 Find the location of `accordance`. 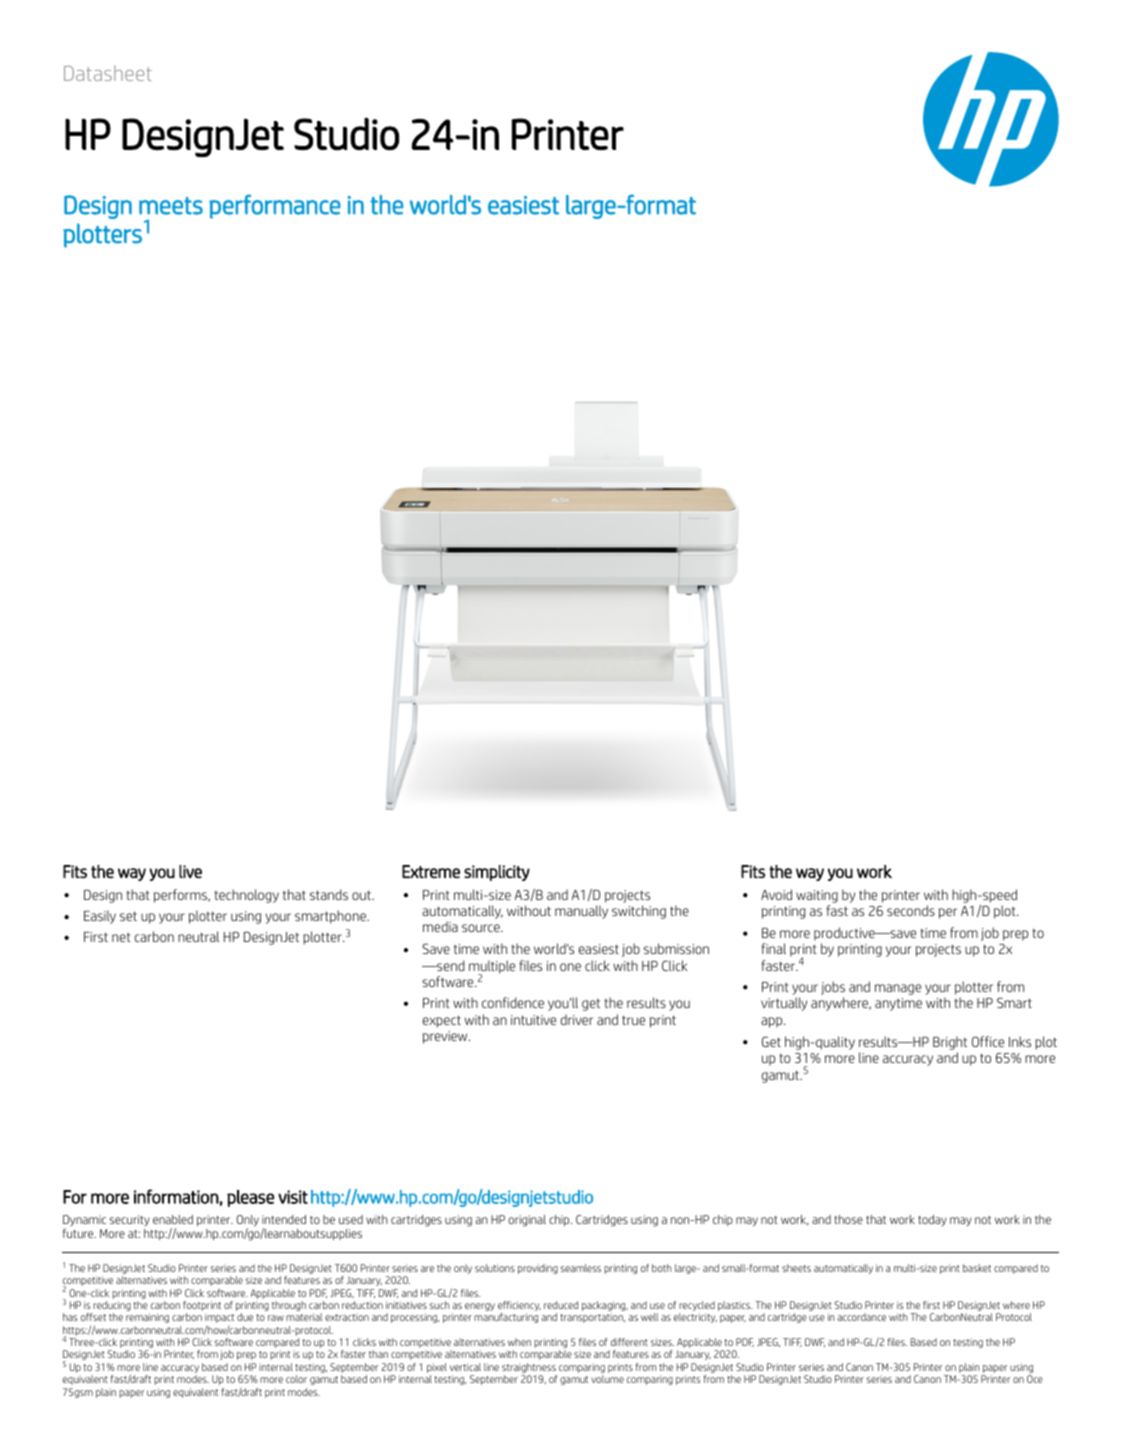

accordance is located at coordinates (861, 1317).
